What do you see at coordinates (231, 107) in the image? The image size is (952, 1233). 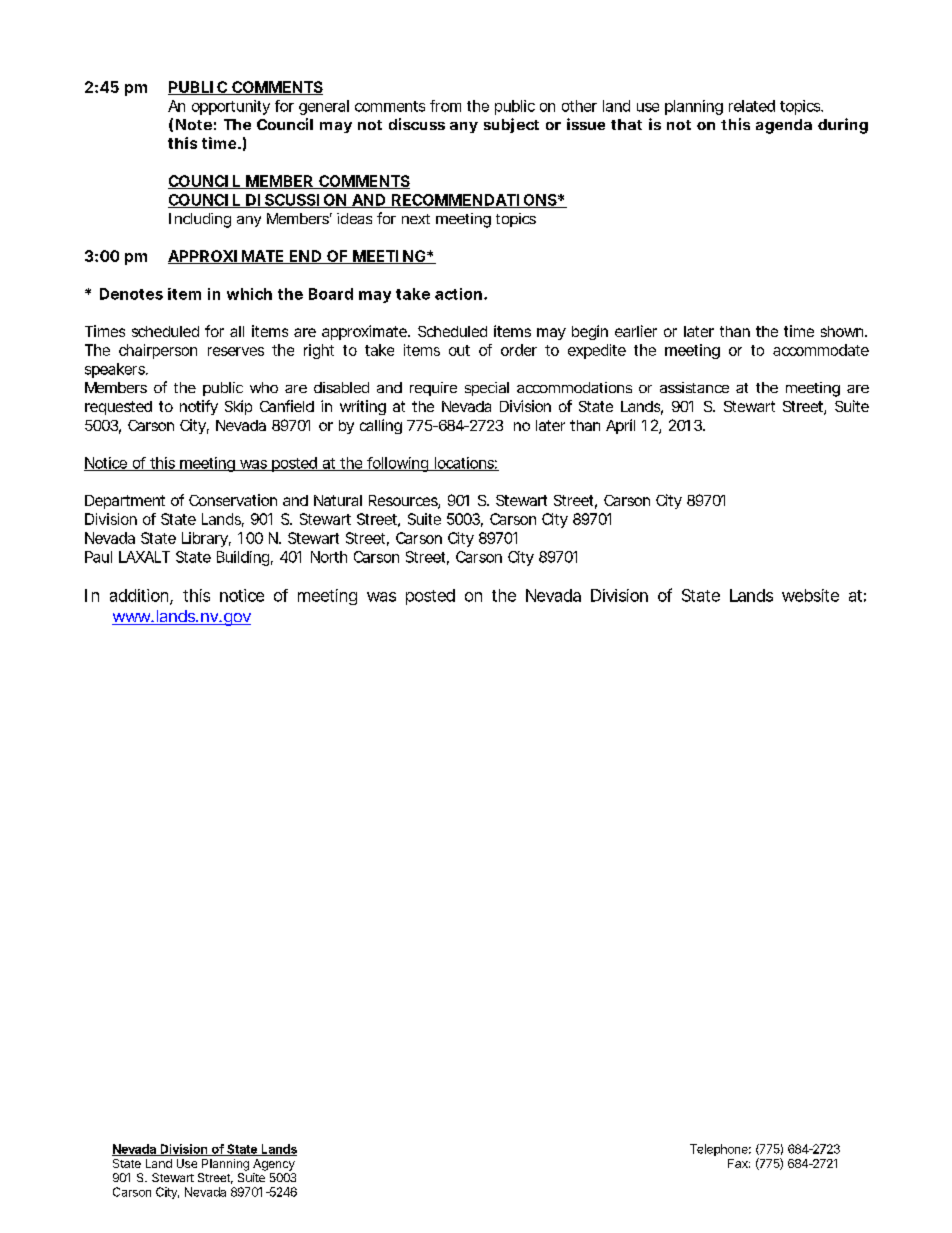 I see `opportunity` at bounding box center [231, 107].
